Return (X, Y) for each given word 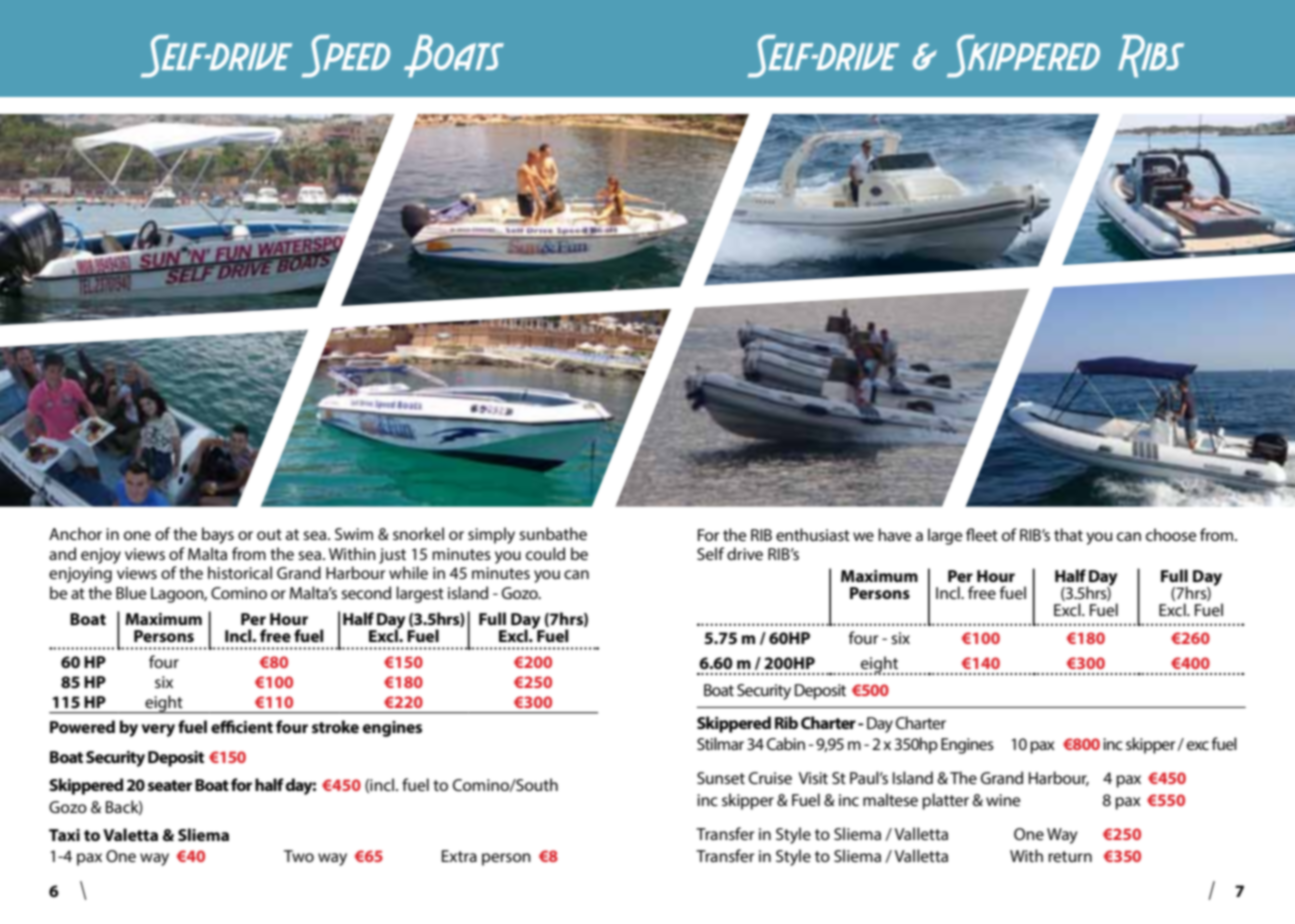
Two (299, 856)
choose (1171, 534)
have (895, 534)
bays (218, 535)
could (545, 553)
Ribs (1151, 56)
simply (491, 535)
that (1068, 534)
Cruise (770, 778)
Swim (354, 534)
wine (1003, 800)
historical (240, 572)
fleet (982, 534)
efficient (242, 726)
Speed (346, 56)
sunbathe (553, 533)
